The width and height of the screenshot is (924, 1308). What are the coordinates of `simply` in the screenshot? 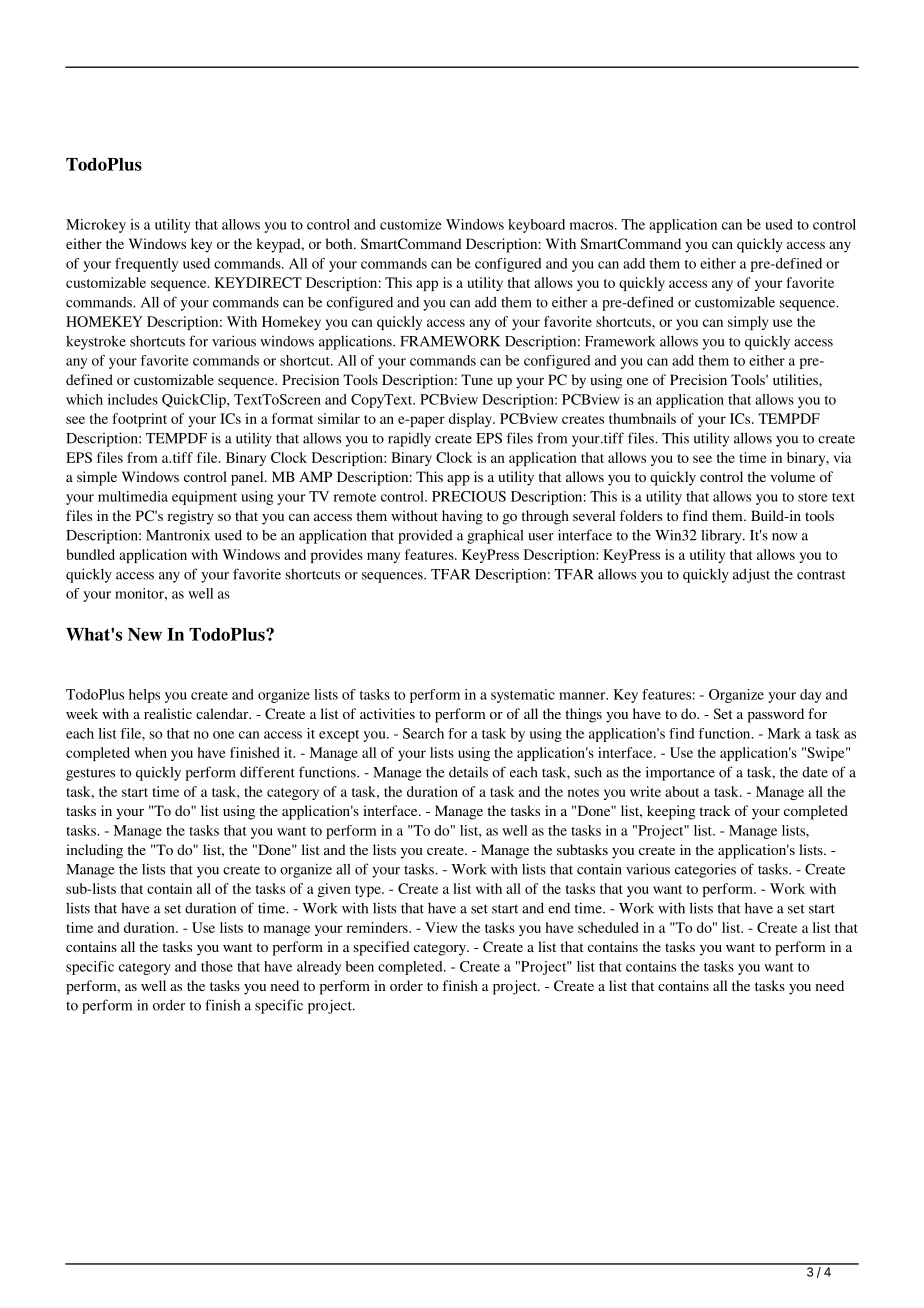 It's located at (748, 323).
